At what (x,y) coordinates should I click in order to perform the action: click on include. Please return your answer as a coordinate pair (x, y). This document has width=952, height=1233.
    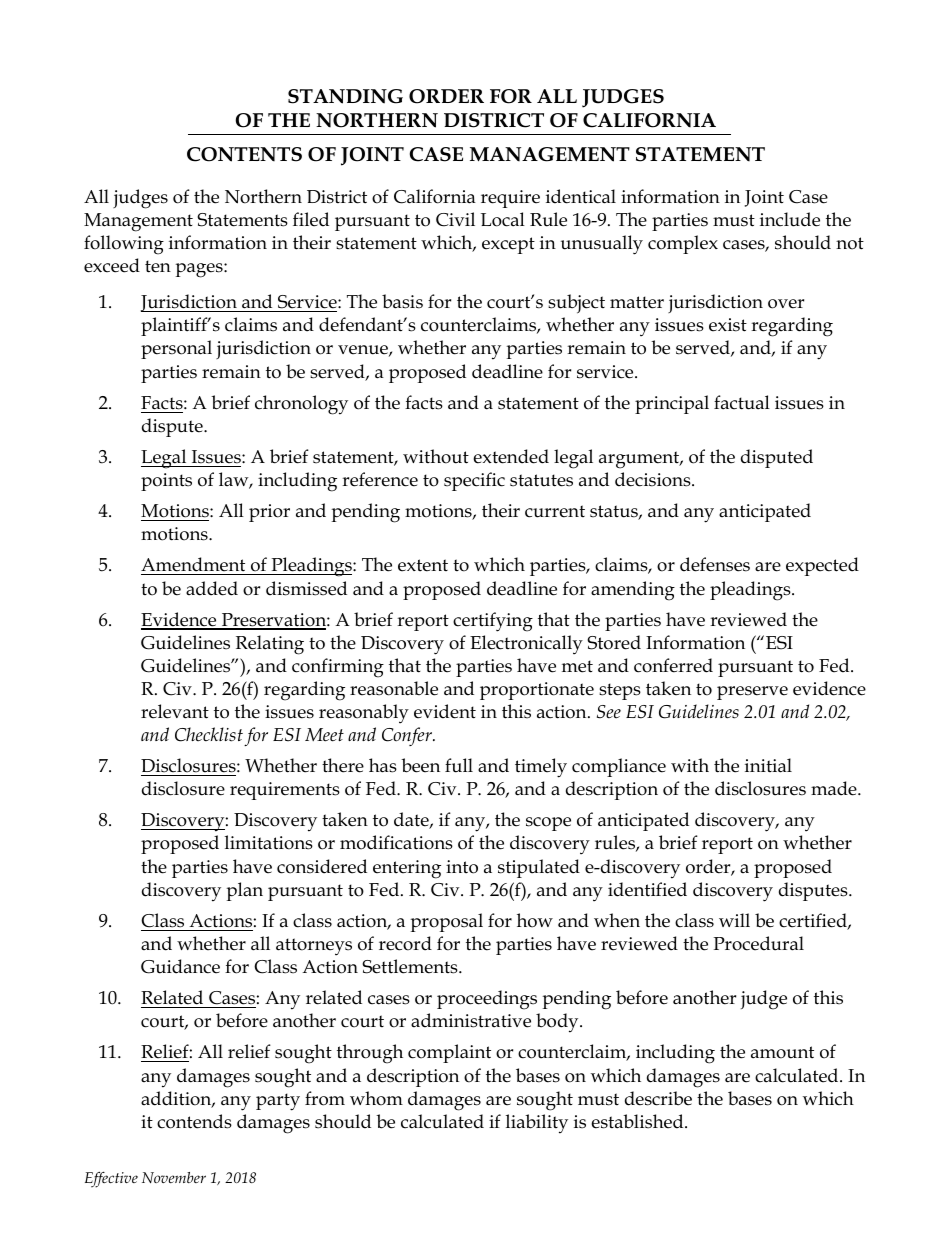
    Looking at the image, I should click on (790, 219).
